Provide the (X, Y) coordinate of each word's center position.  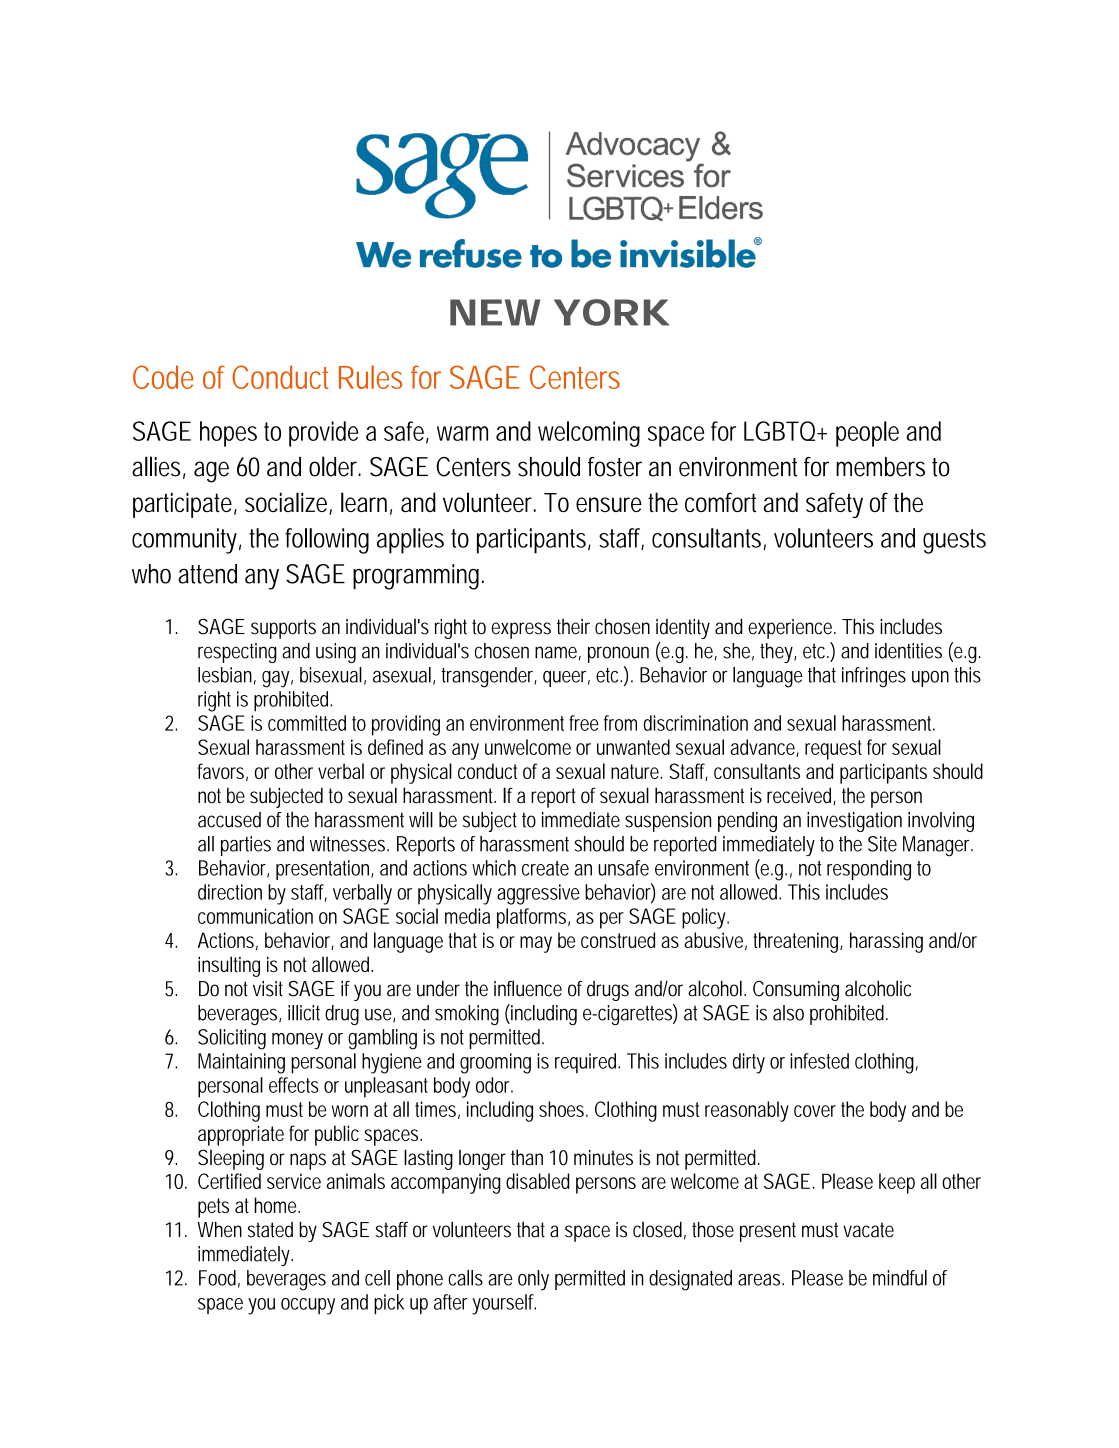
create (545, 868)
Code (163, 377)
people (867, 434)
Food (219, 1279)
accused (229, 820)
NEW (495, 312)
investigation (854, 822)
